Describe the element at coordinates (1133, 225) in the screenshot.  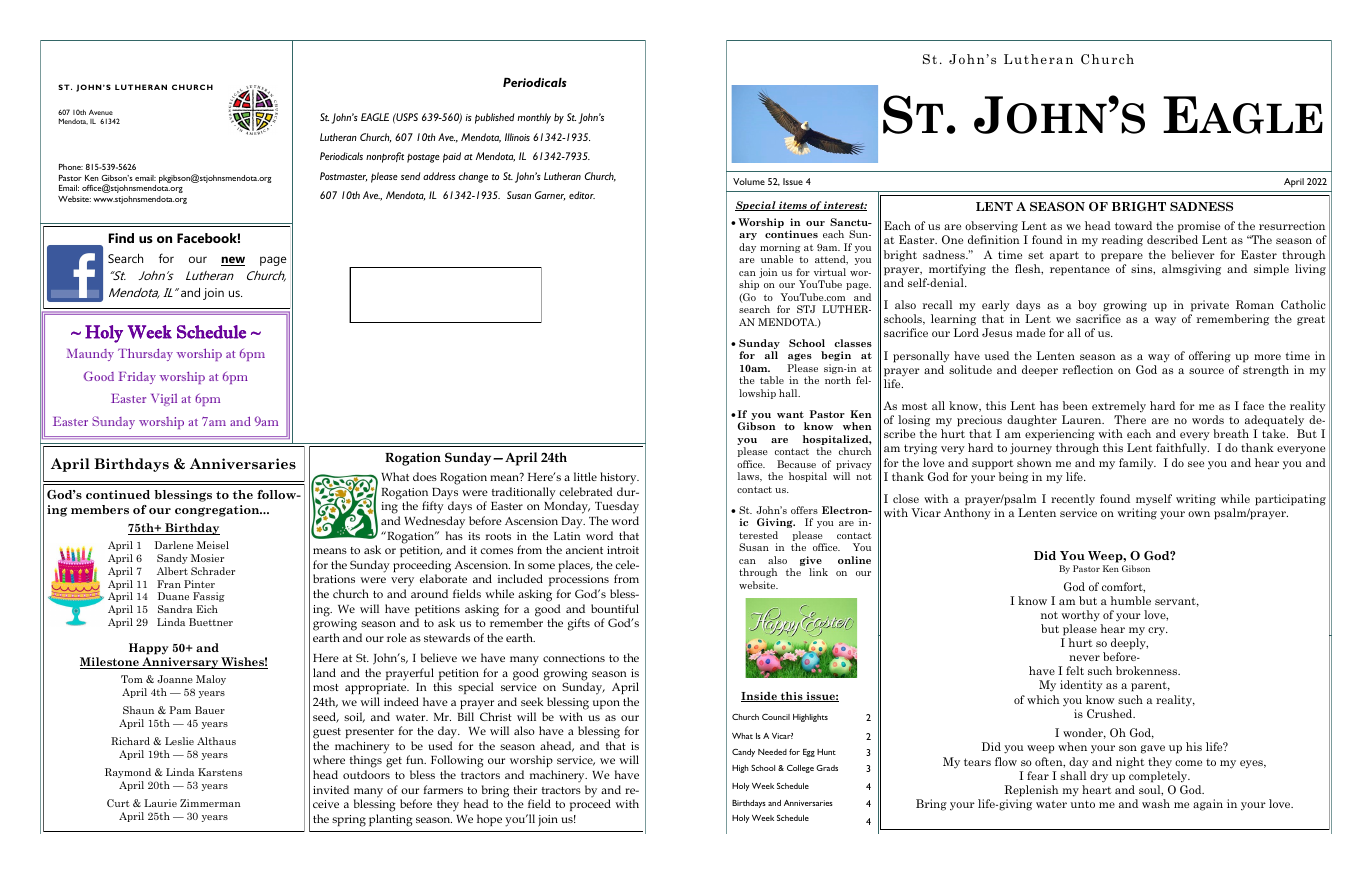
I see `toward` at that location.
